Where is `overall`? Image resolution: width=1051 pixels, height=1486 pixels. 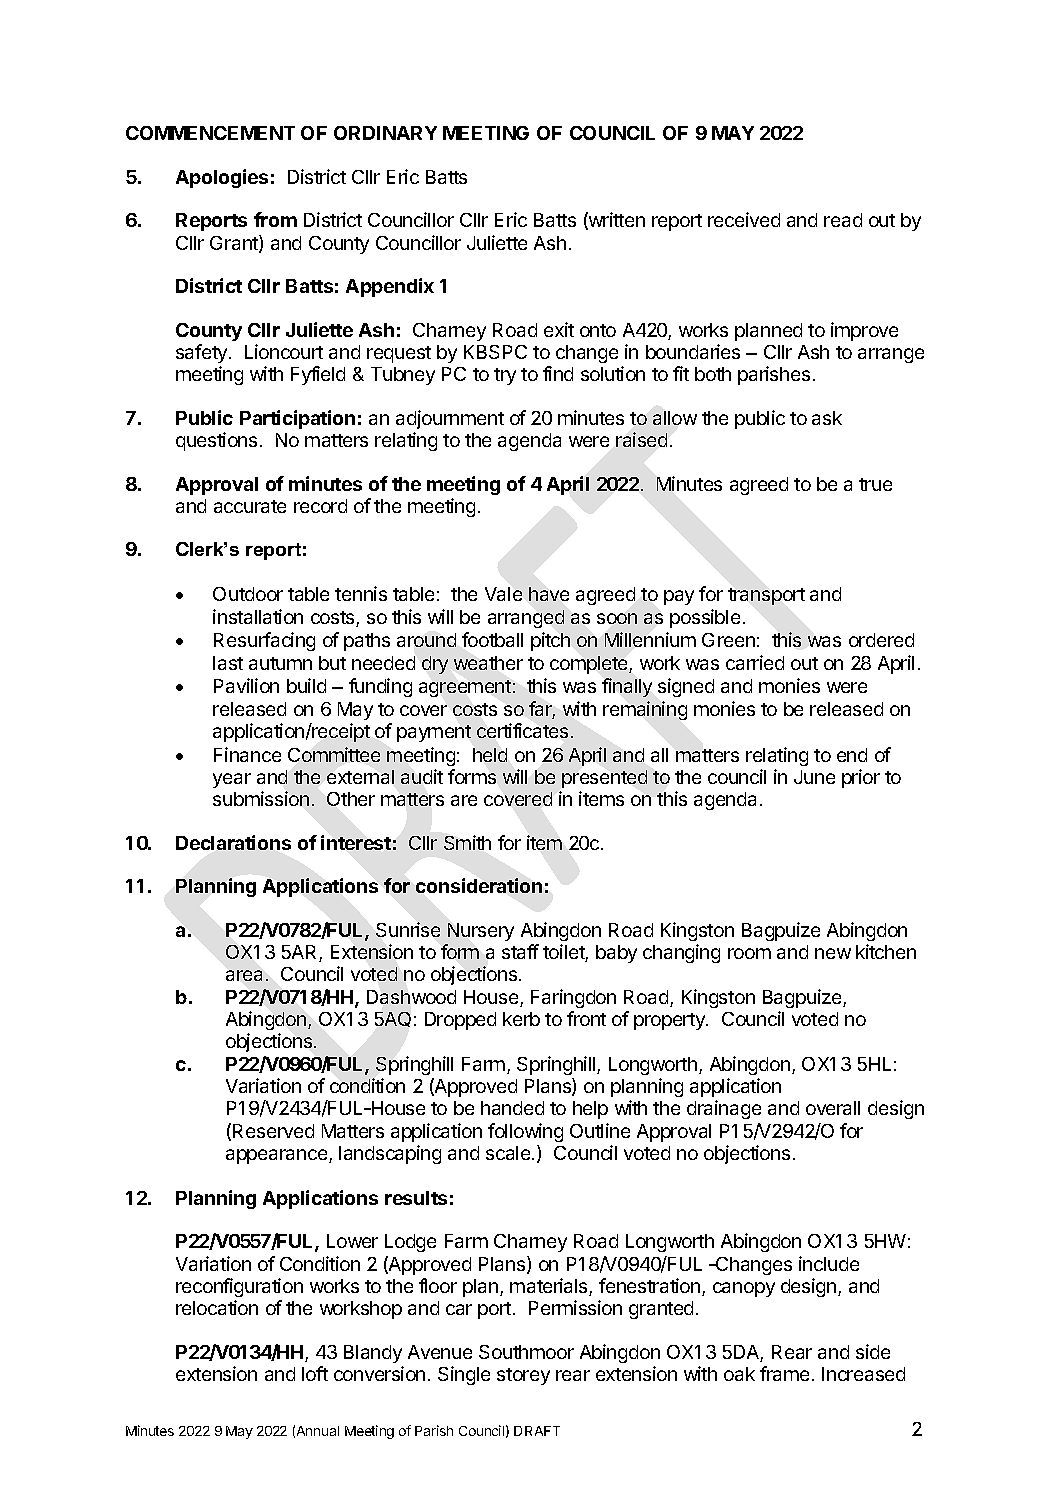 overall is located at coordinates (833, 1108).
